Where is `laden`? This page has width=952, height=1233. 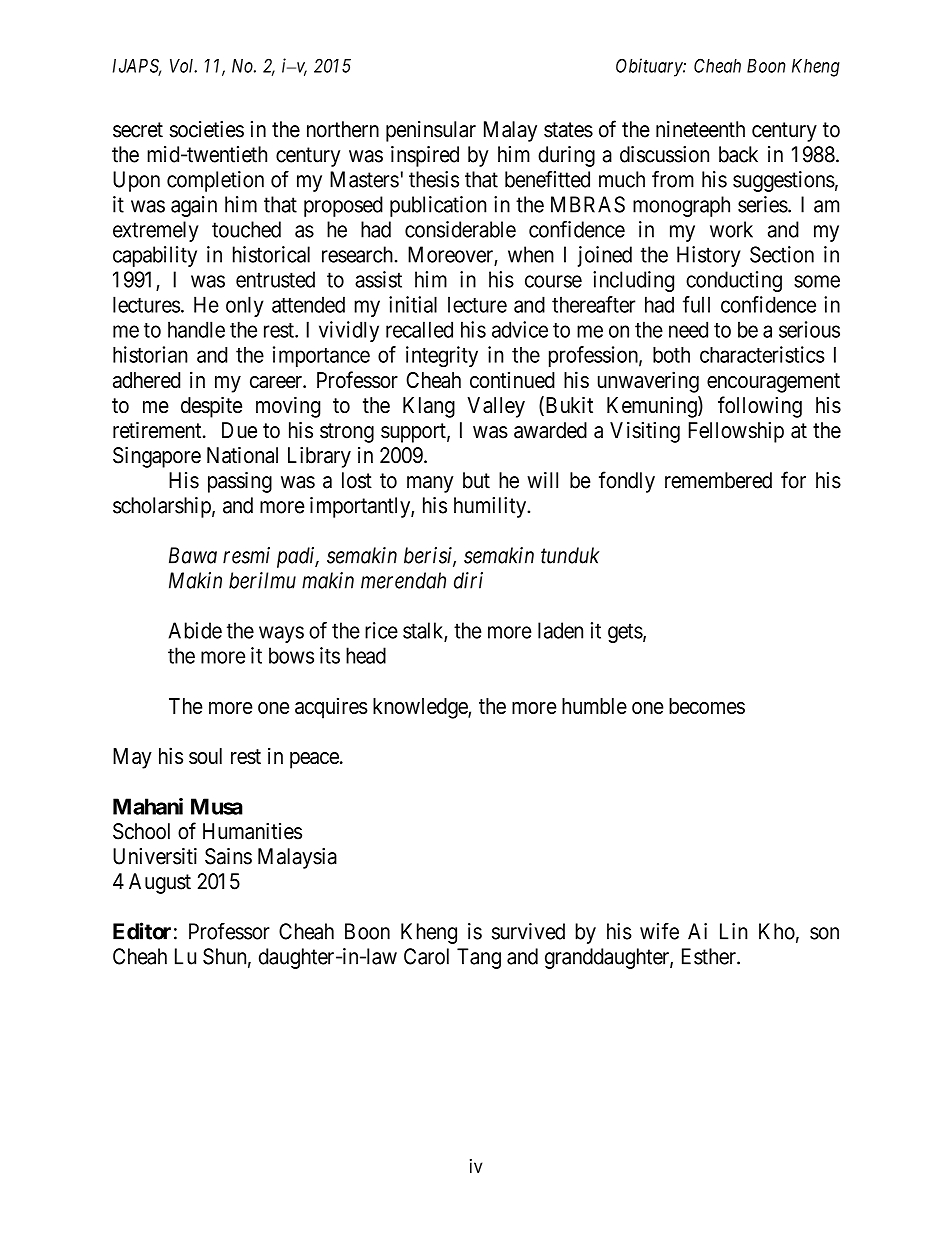 laden is located at coordinates (560, 630).
